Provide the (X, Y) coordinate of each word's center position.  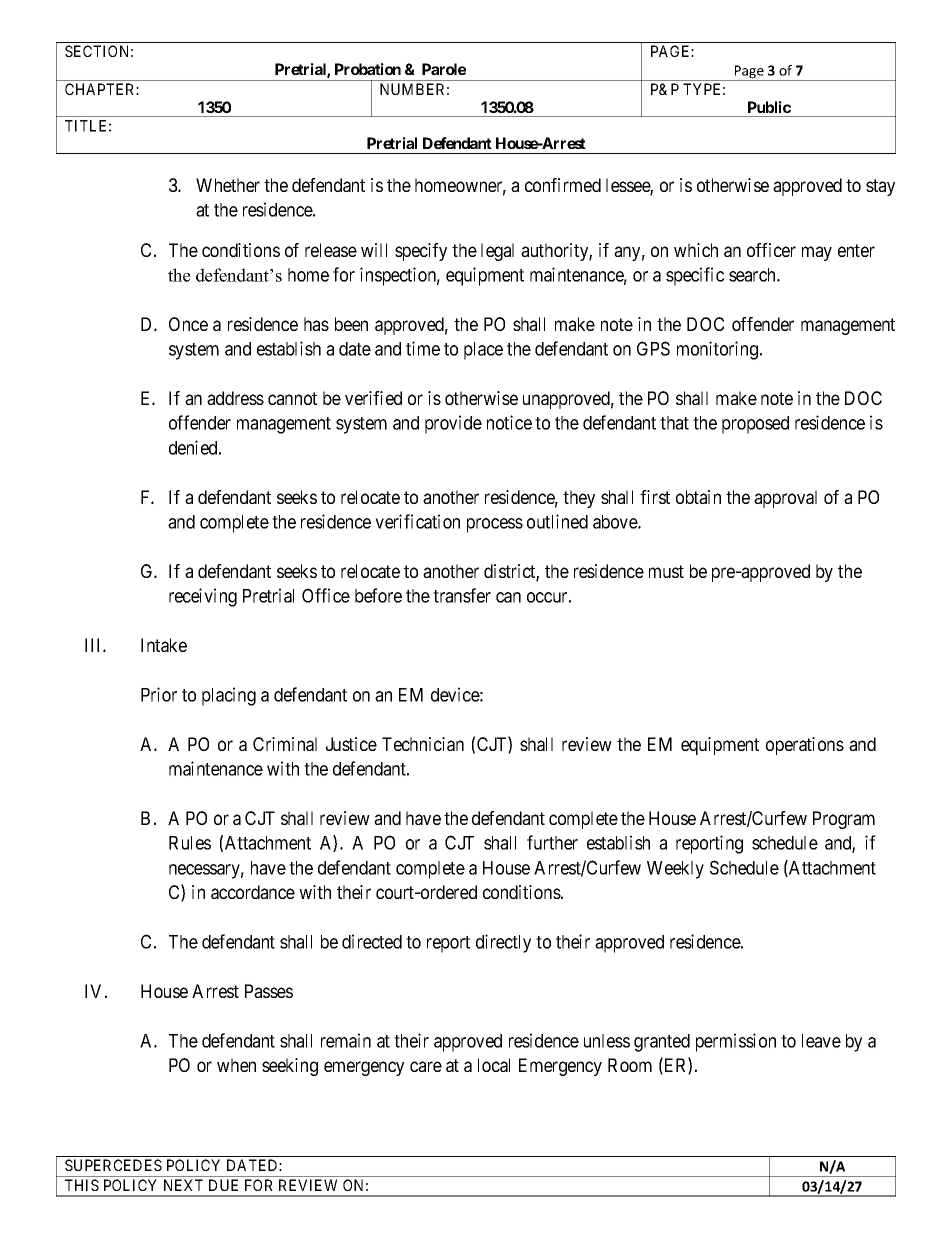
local (494, 1065)
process (495, 525)
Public (769, 107)
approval (785, 499)
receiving (203, 597)
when (236, 1065)
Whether (228, 185)
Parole (444, 69)
